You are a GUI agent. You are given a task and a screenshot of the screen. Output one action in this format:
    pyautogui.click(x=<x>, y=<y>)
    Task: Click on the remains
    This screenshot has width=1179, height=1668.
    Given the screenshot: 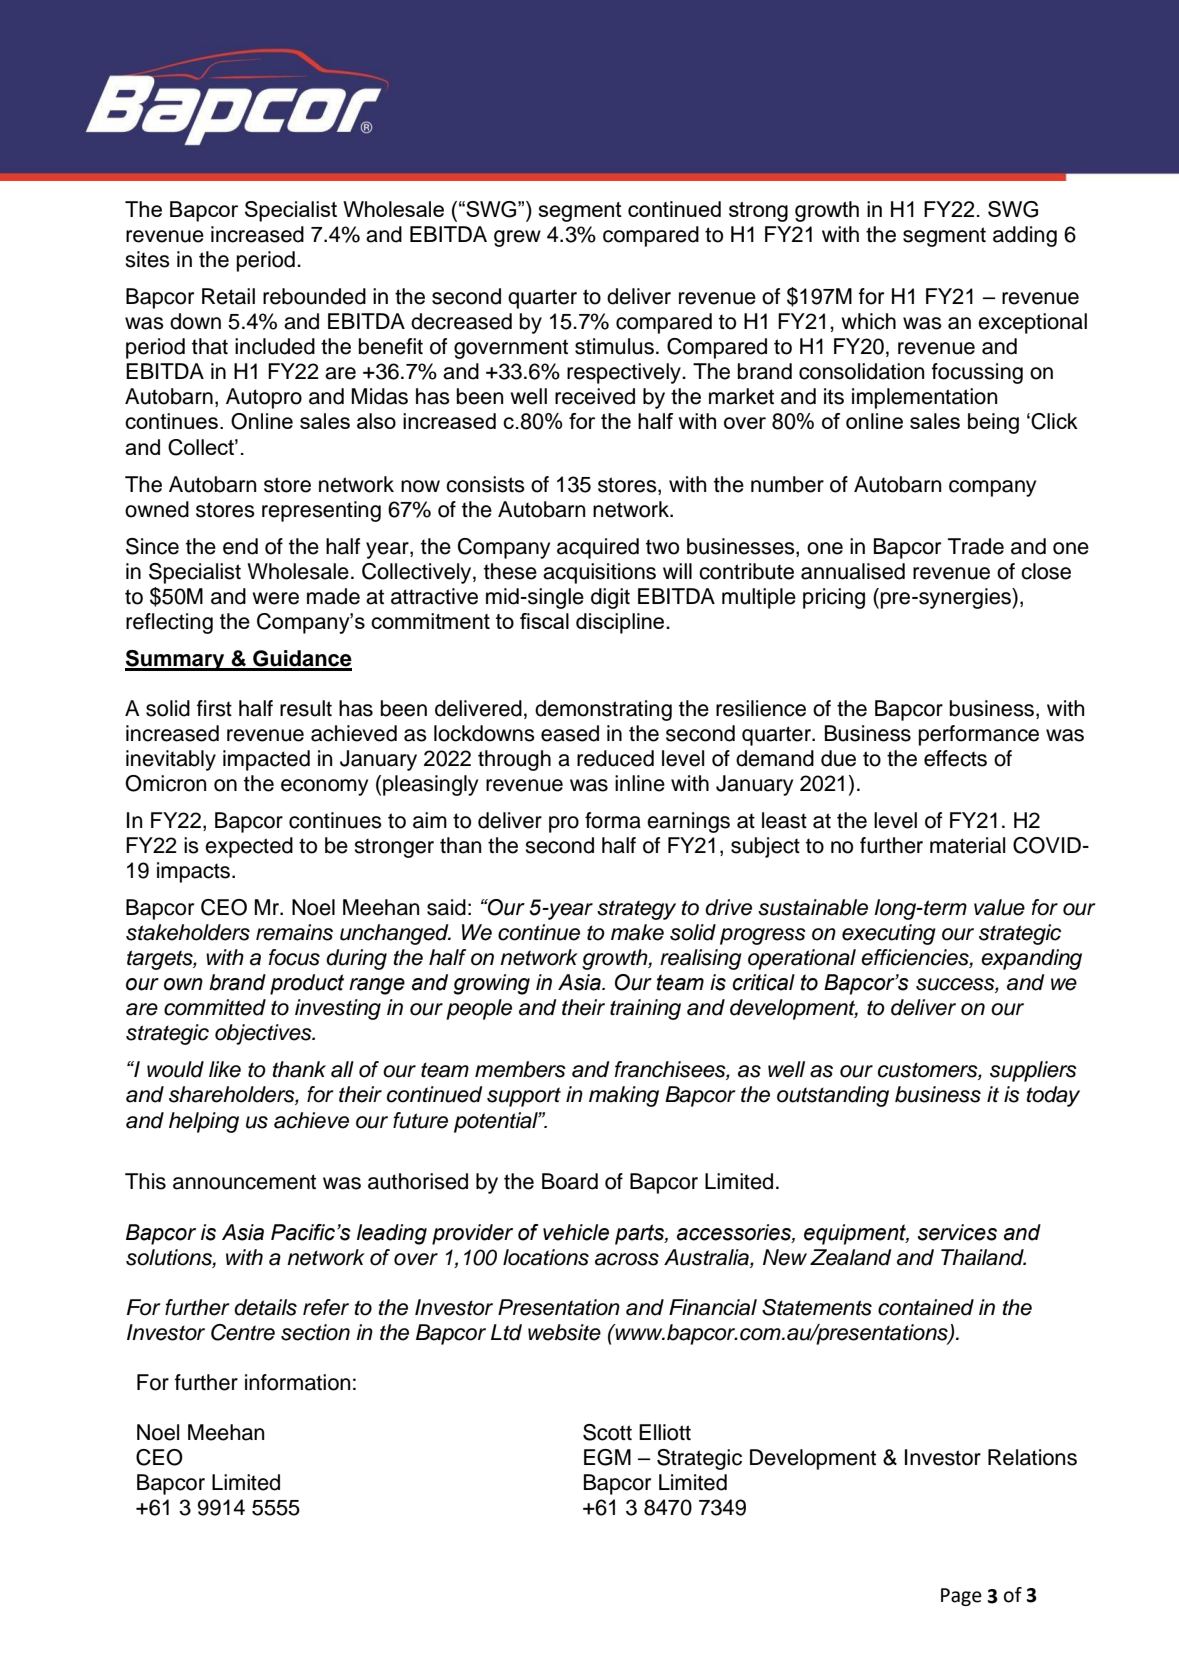 What is the action you would take?
    pyautogui.click(x=294, y=932)
